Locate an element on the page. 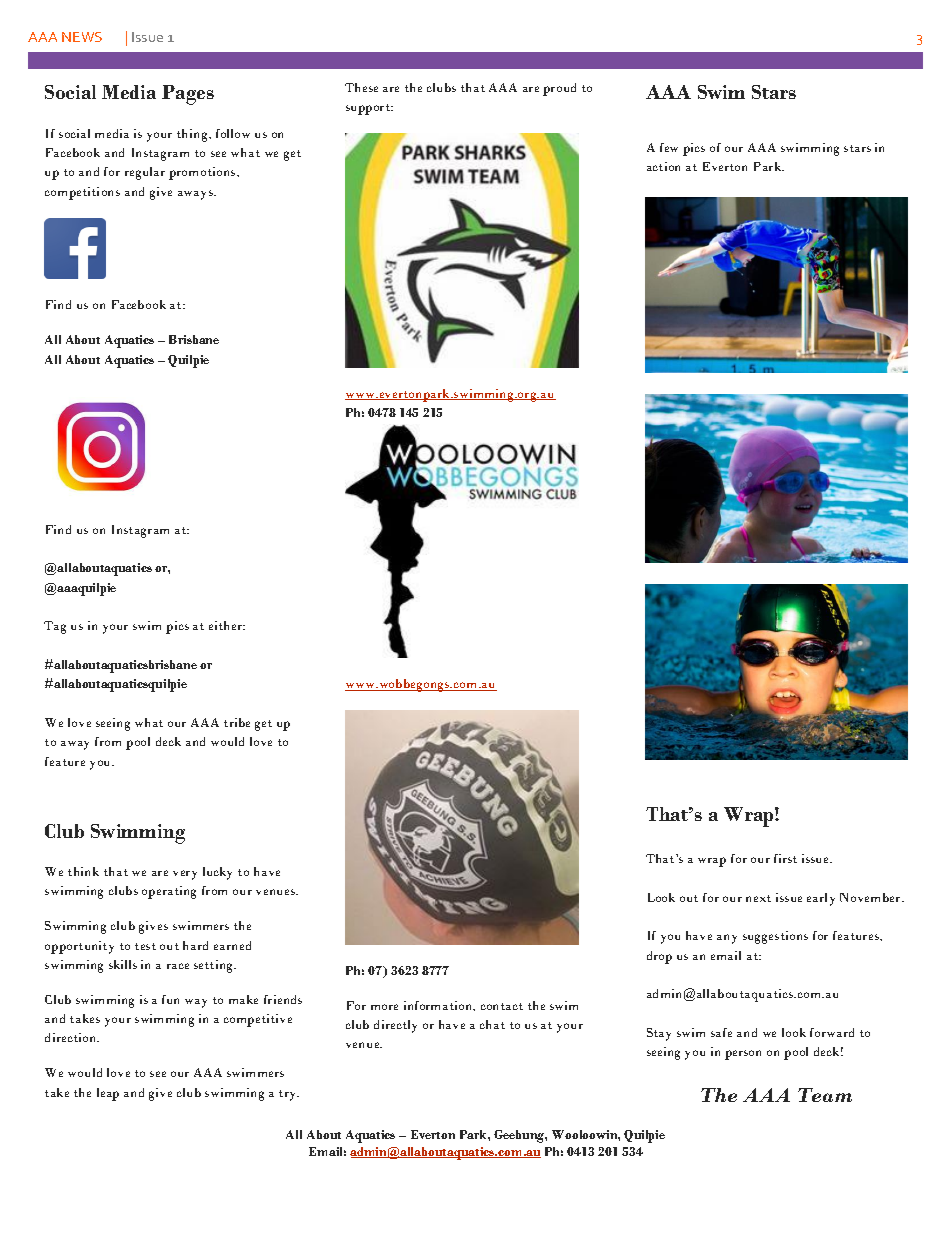 This document has width=952, height=1233. leap is located at coordinates (108, 1094).
